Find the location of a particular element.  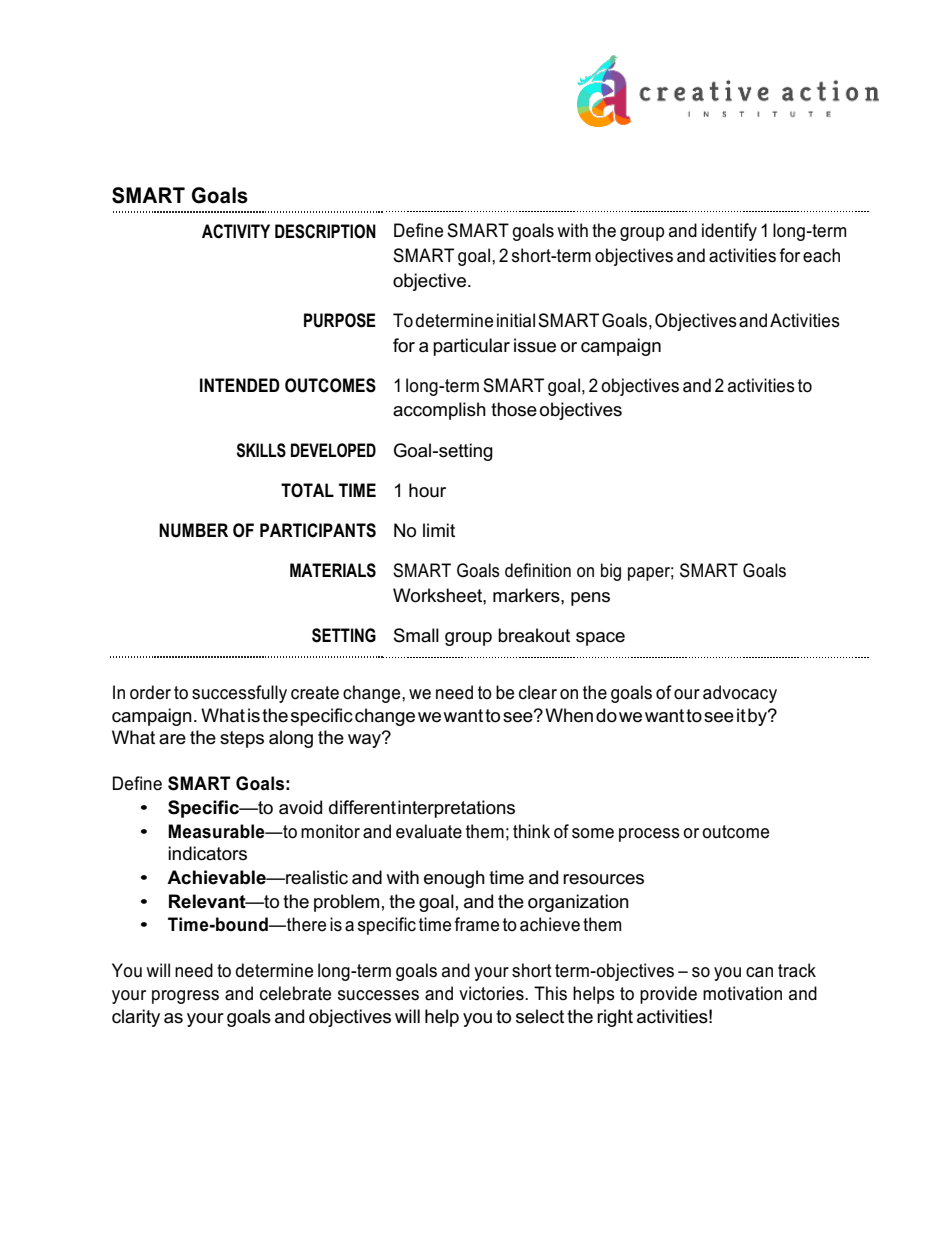

breakout is located at coordinates (534, 635).
